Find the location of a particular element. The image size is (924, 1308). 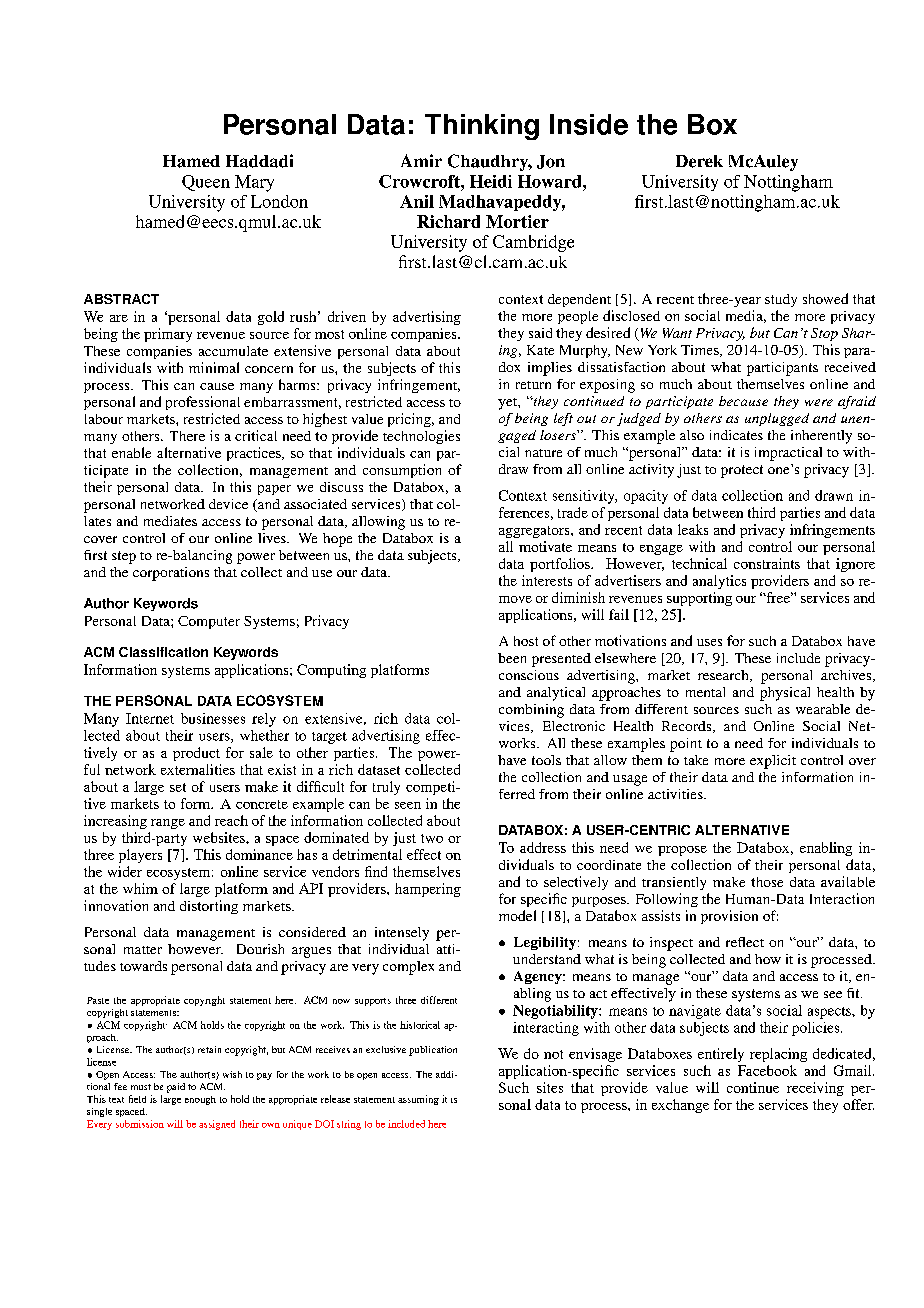

Thinking is located at coordinates (482, 127).
